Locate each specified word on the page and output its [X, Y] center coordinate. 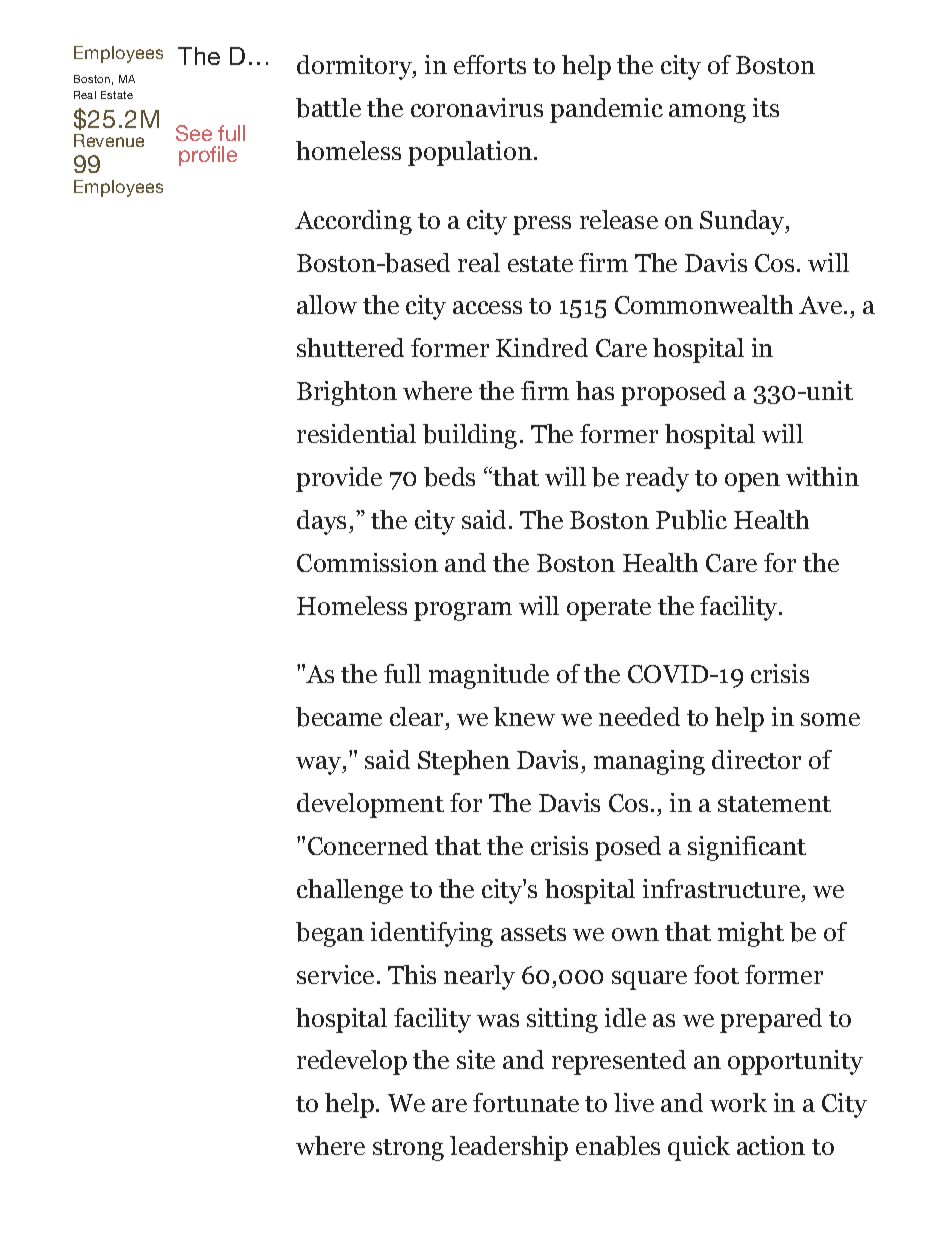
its [766, 107]
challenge [350, 891]
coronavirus [477, 107]
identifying [432, 934]
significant [747, 848]
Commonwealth [704, 304]
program [463, 611]
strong [408, 1150]
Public [691, 520]
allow [327, 304]
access [487, 307]
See [194, 133]
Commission [367, 562]
